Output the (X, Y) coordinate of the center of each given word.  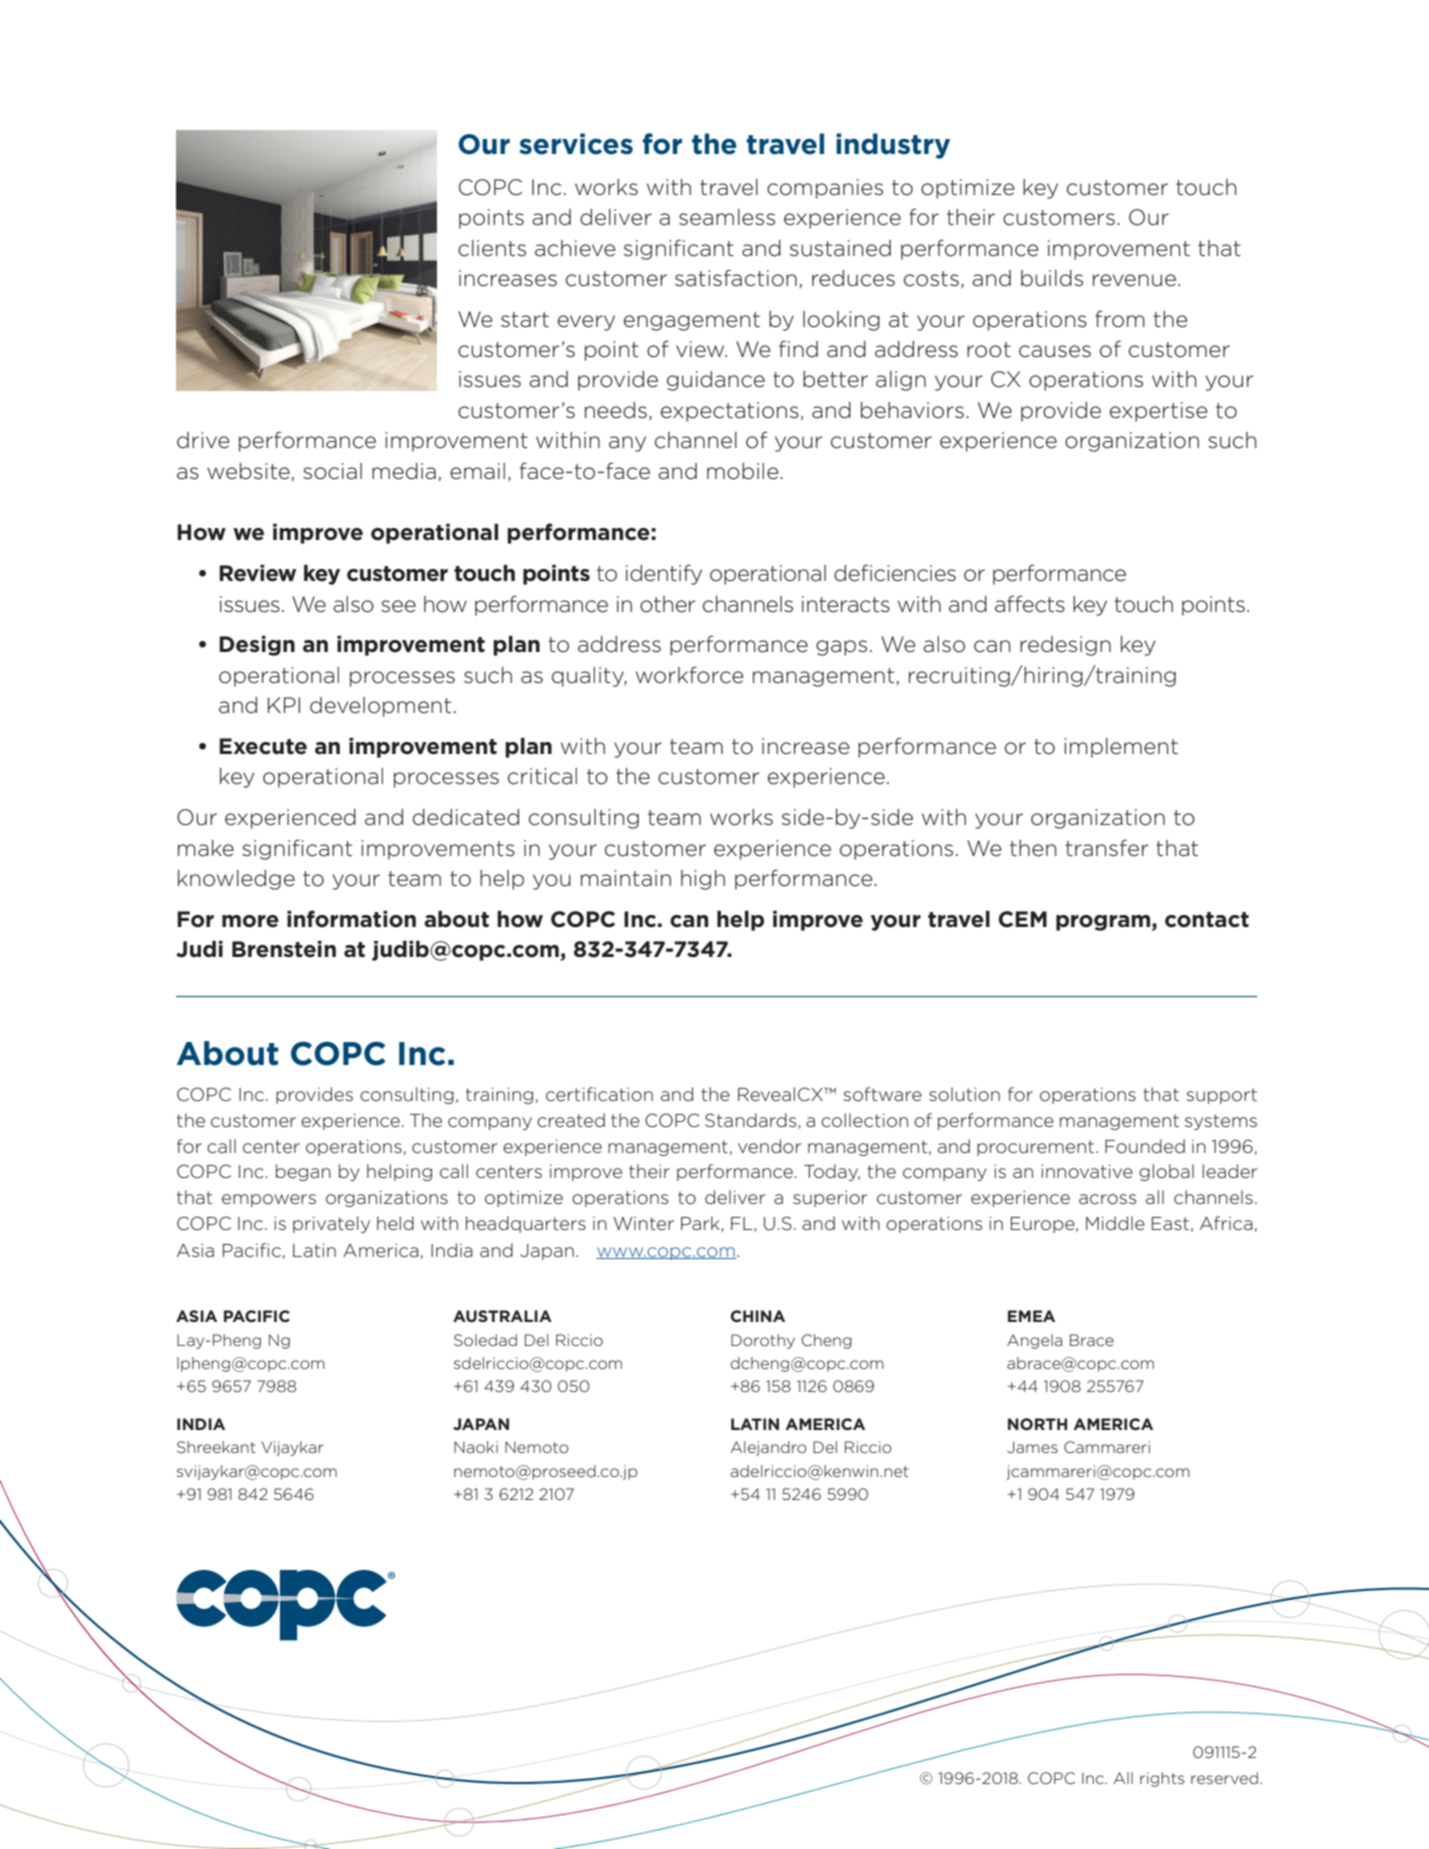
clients (492, 248)
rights (1162, 1779)
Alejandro (769, 1448)
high (703, 880)
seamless (727, 217)
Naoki (476, 1447)
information (351, 919)
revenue (1134, 280)
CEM (1022, 919)
